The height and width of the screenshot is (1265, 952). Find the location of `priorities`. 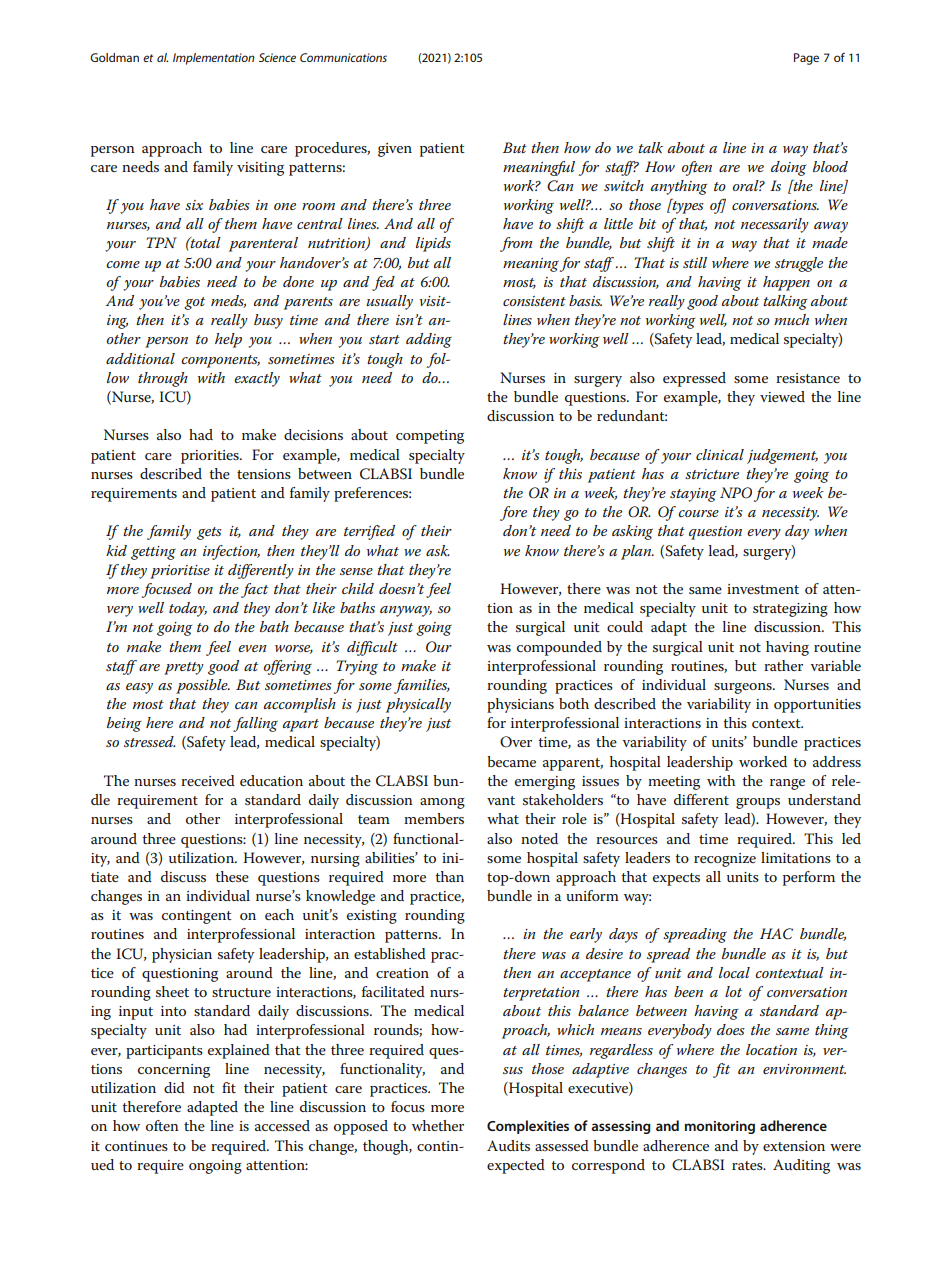

priorities is located at coordinates (211, 457).
